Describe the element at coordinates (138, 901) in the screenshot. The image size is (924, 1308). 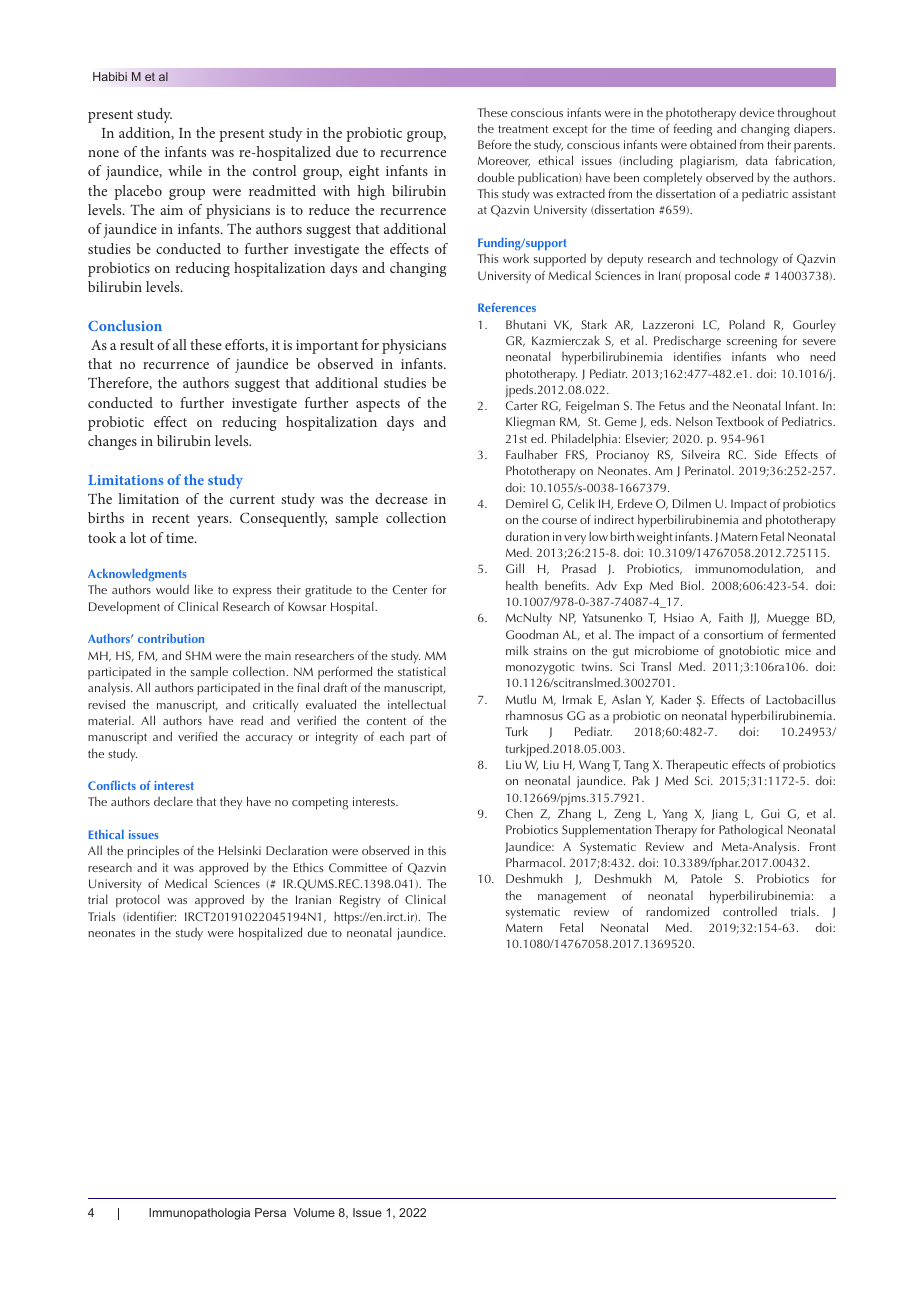
I see `protocol` at that location.
